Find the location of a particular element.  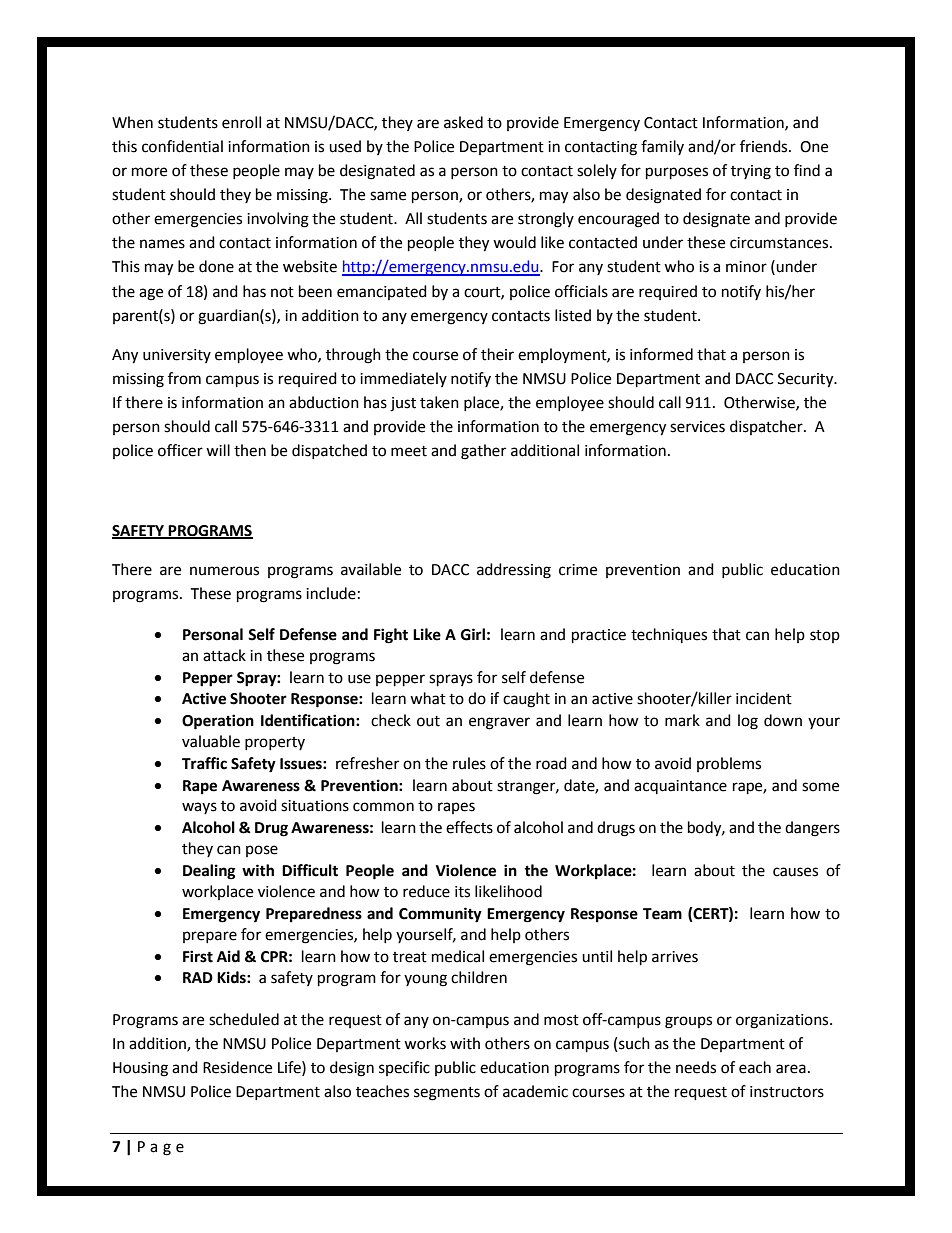

friends is located at coordinates (765, 146).
